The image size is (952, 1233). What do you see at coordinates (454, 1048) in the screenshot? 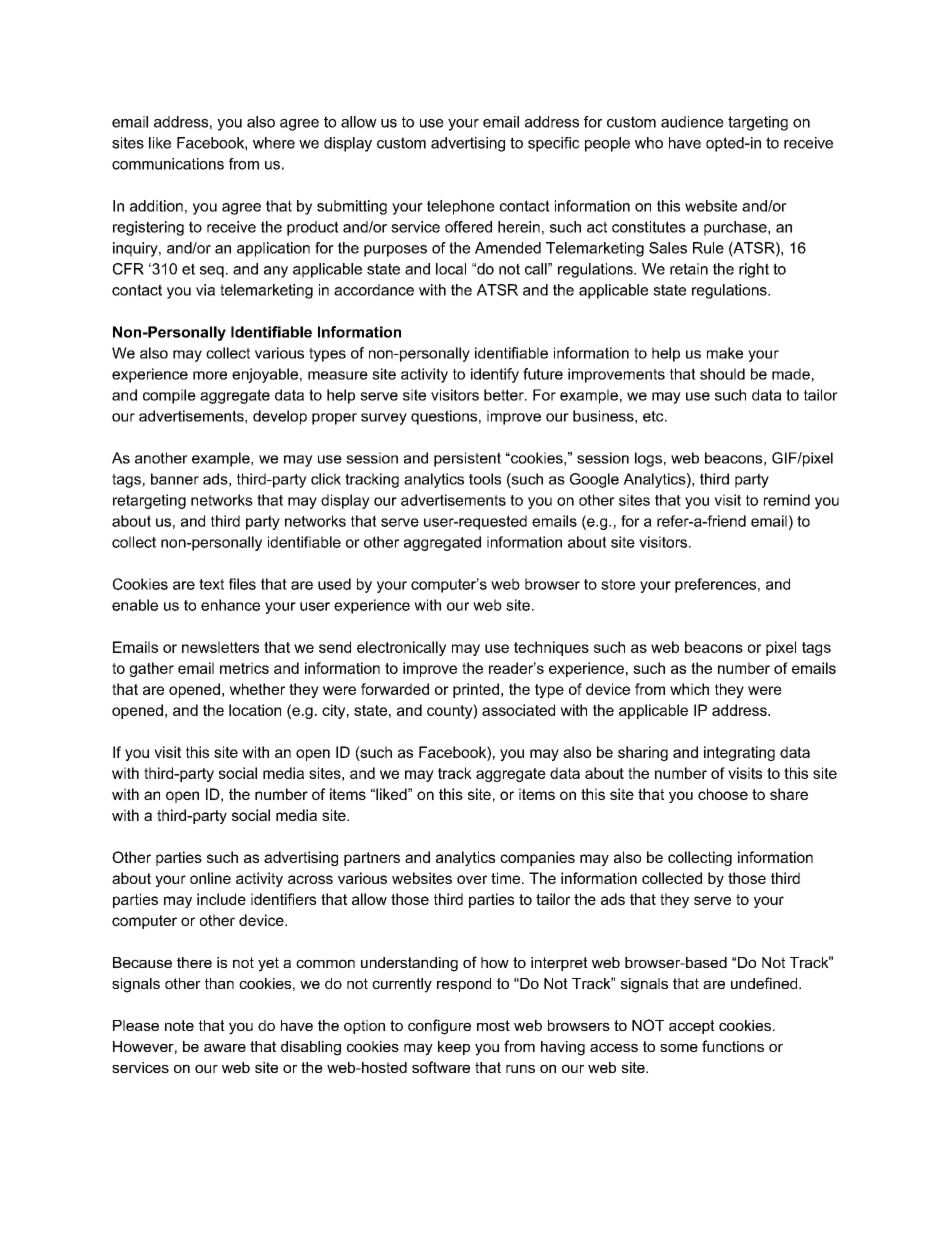
I see `keep` at bounding box center [454, 1048].
